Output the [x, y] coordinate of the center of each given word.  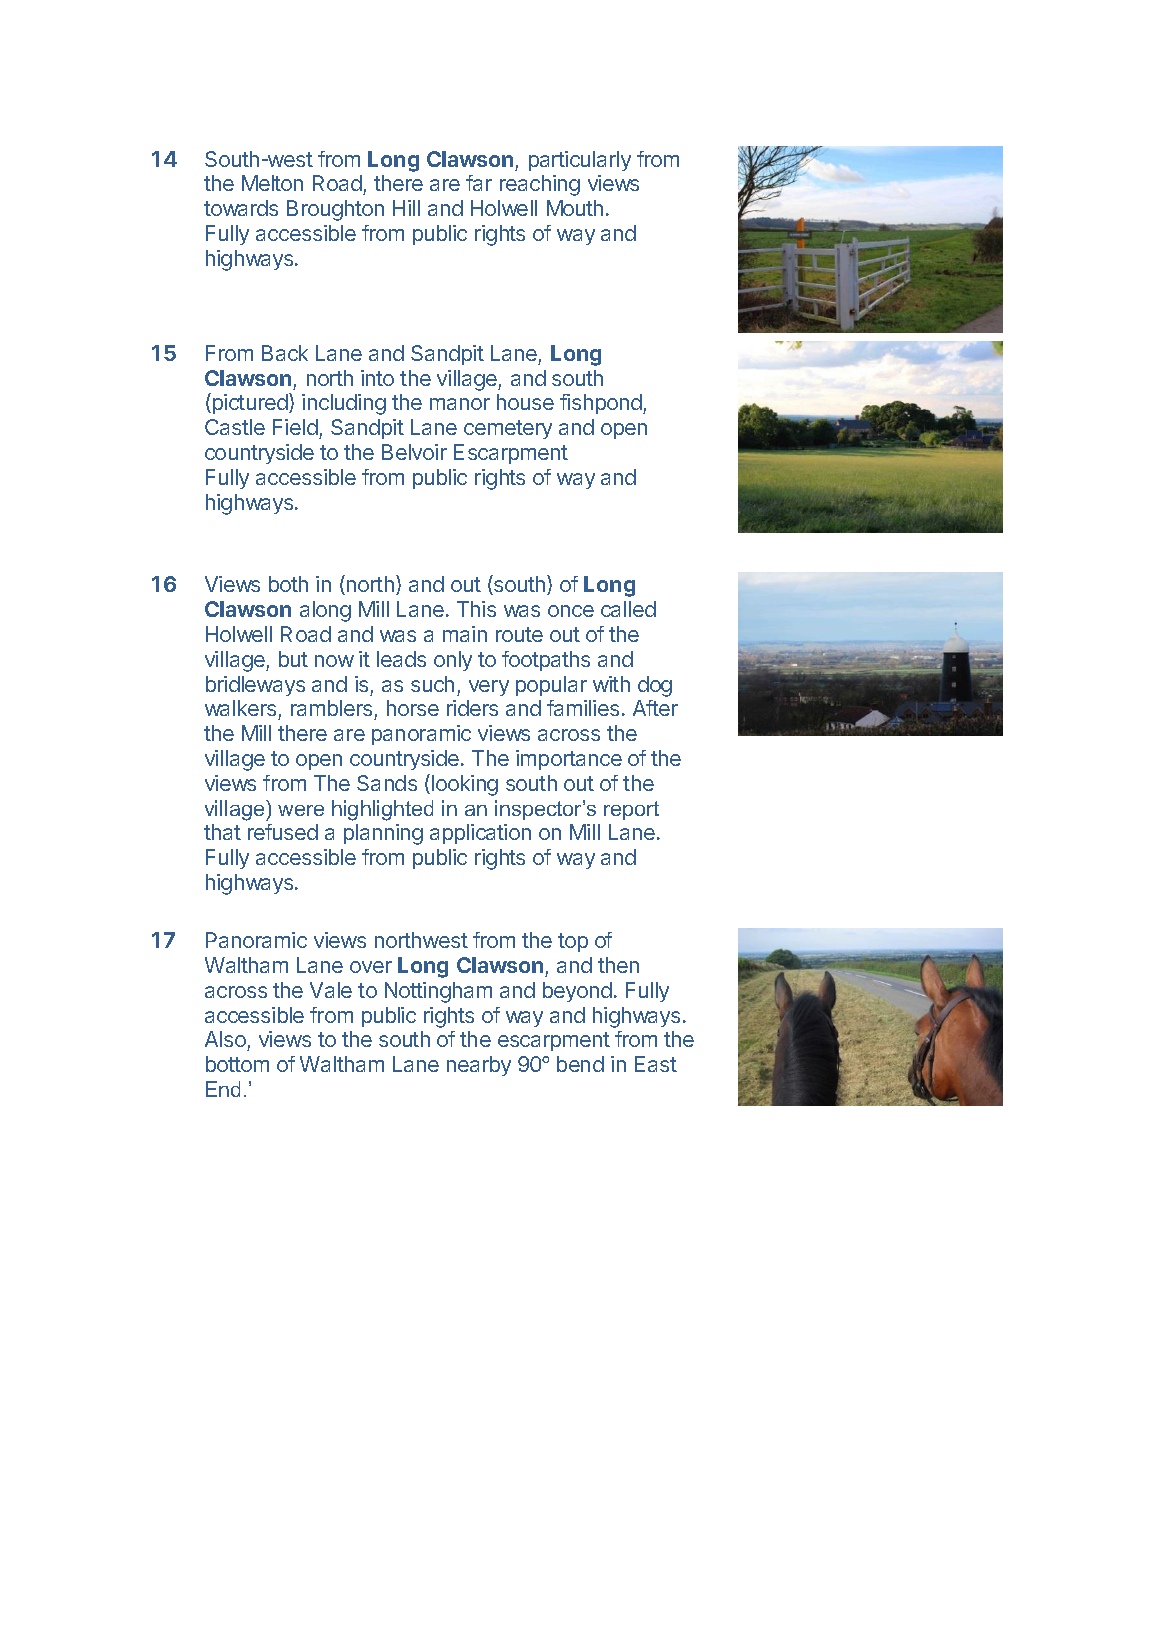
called [628, 609]
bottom [237, 1064]
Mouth [575, 208]
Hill [406, 208]
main [465, 634]
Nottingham [438, 992]
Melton [272, 183]
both [288, 584]
